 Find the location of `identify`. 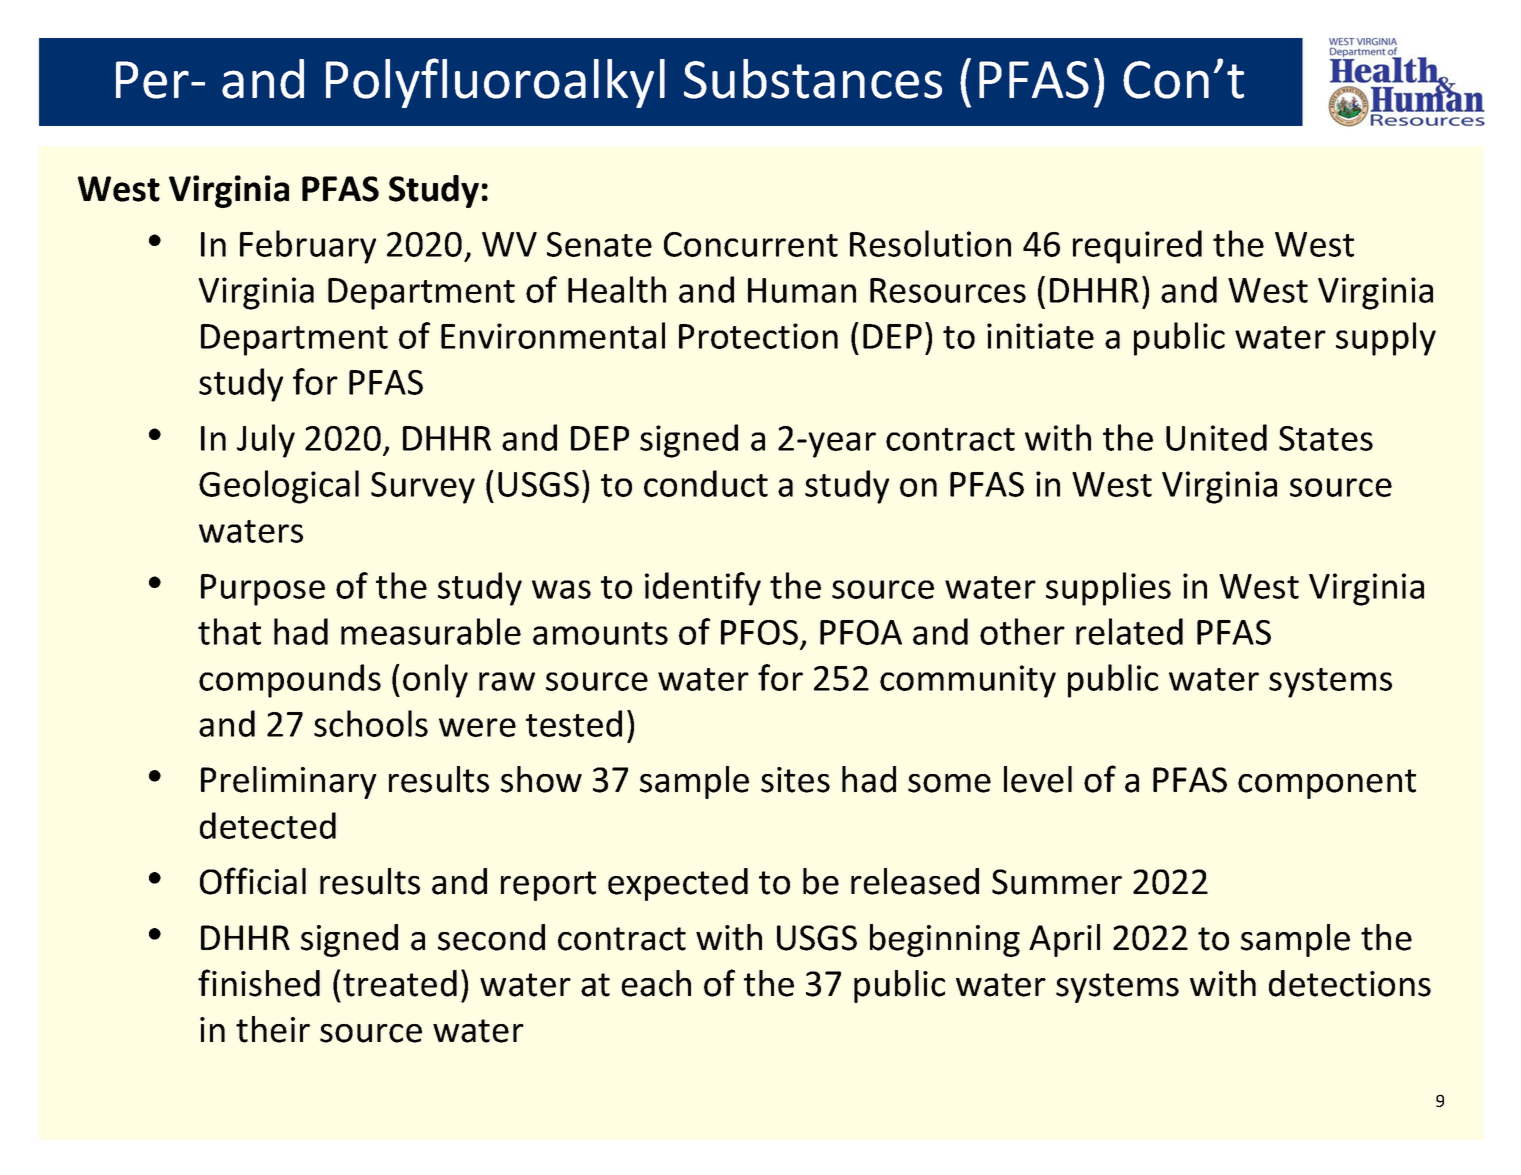

identify is located at coordinates (703, 589).
